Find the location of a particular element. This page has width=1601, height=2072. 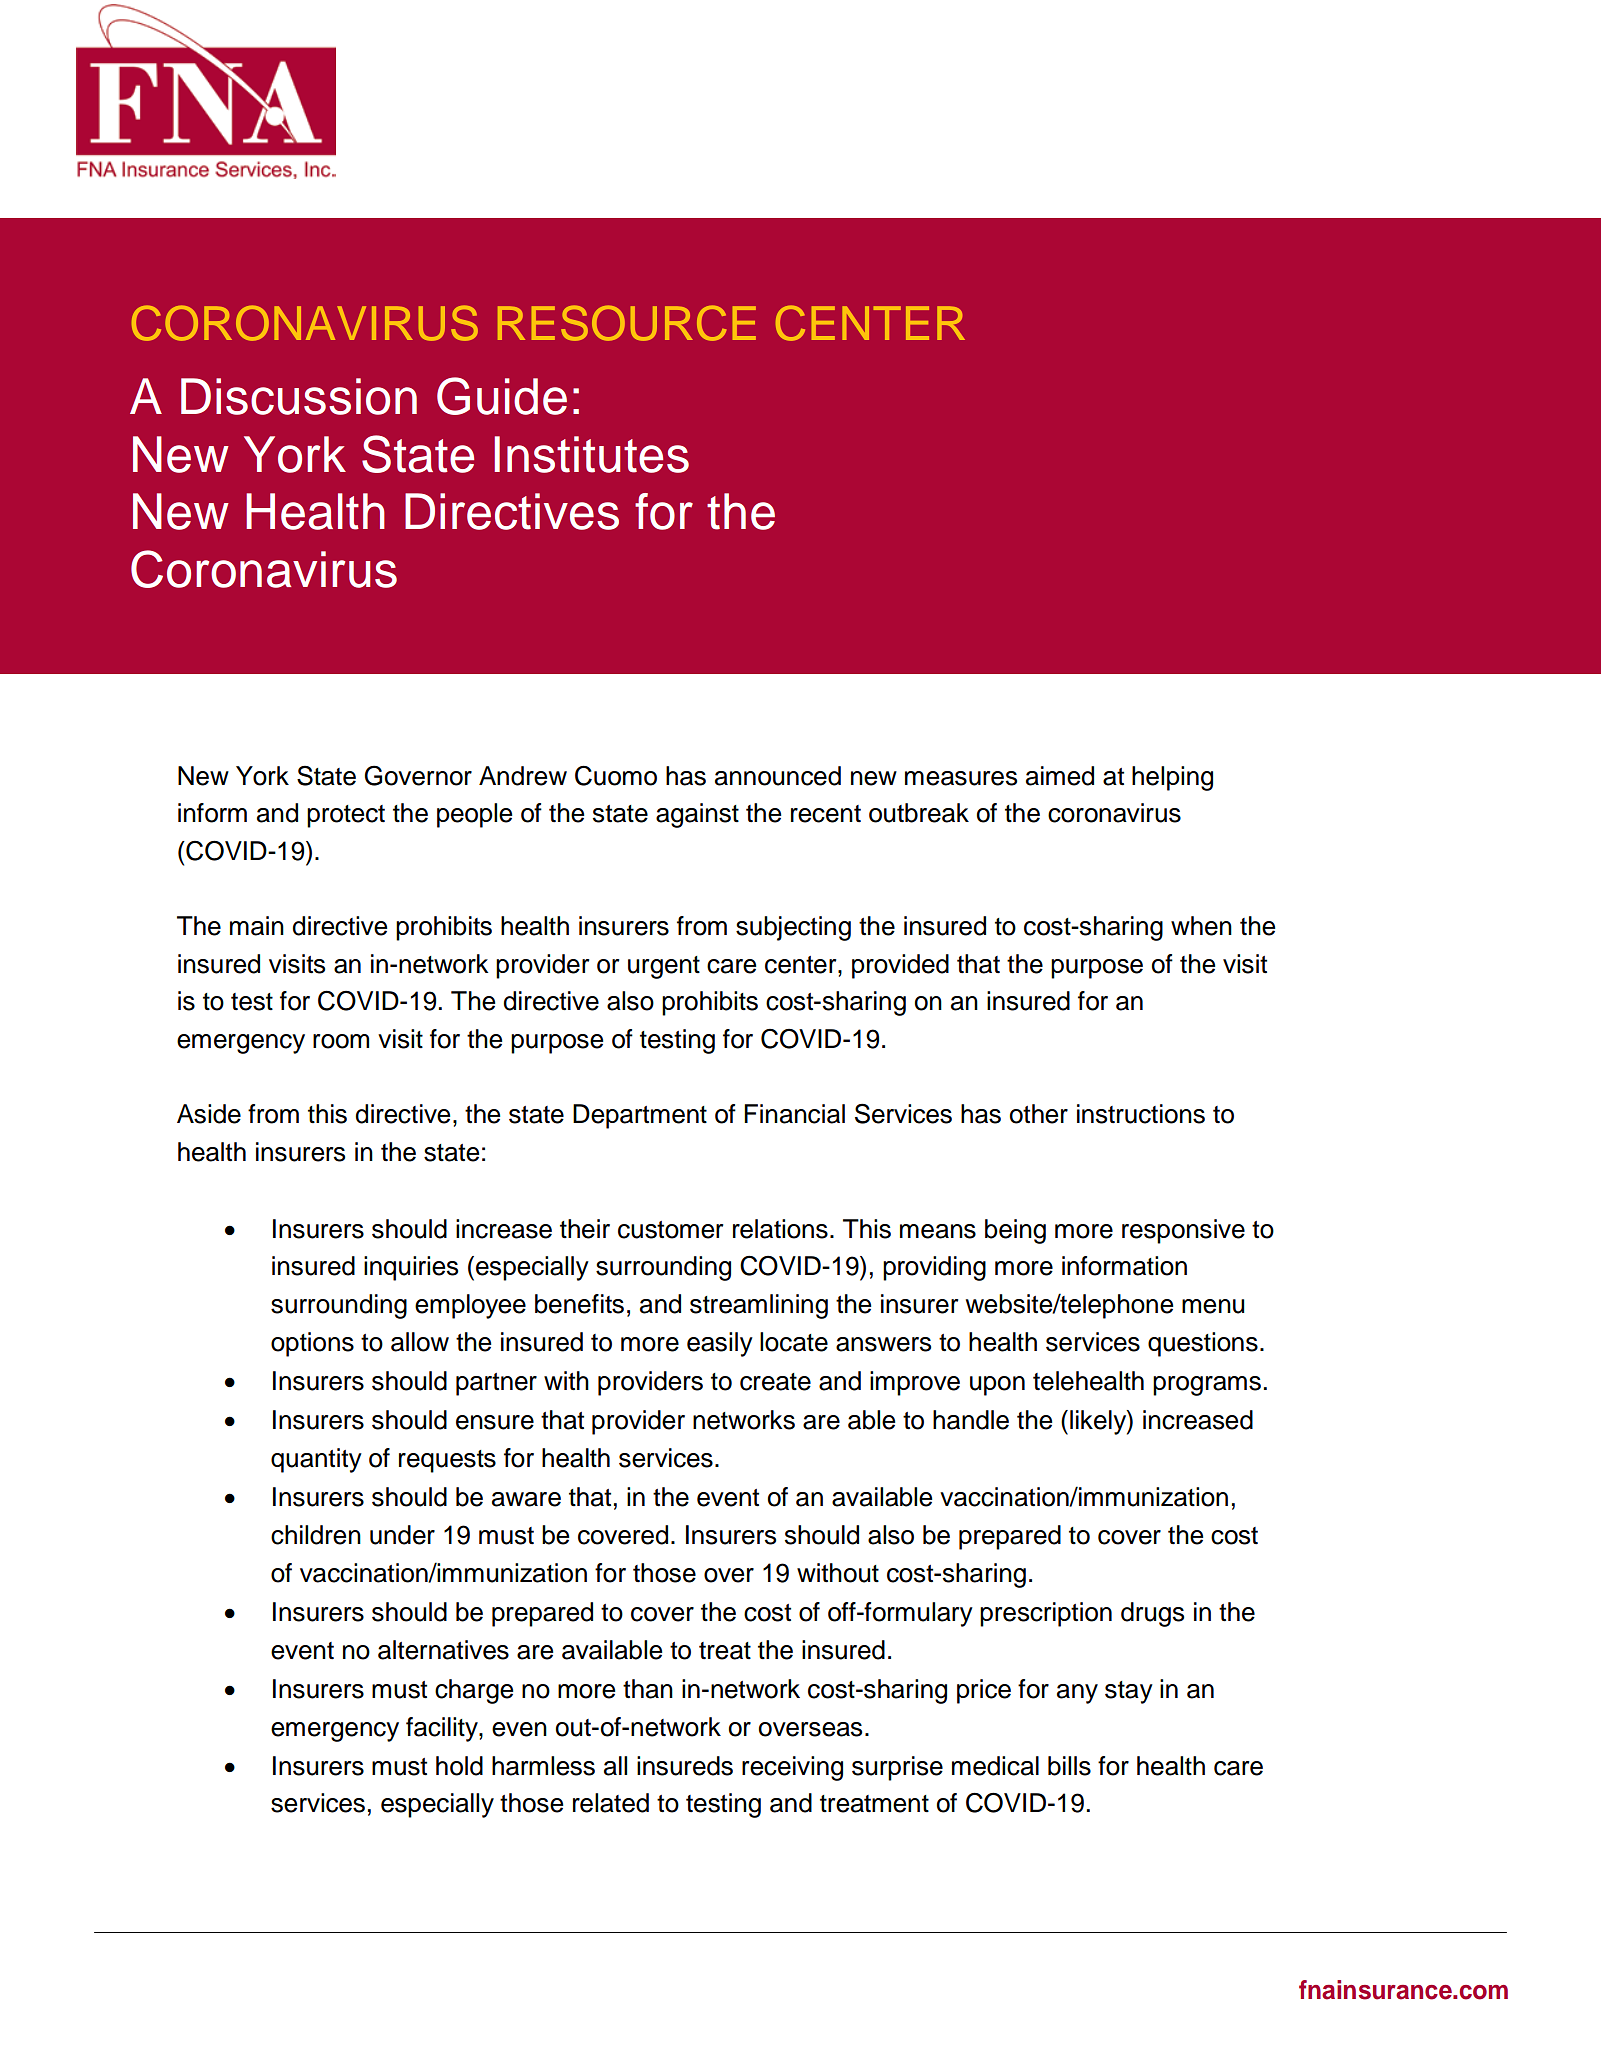

RESOURCE is located at coordinates (627, 323).
